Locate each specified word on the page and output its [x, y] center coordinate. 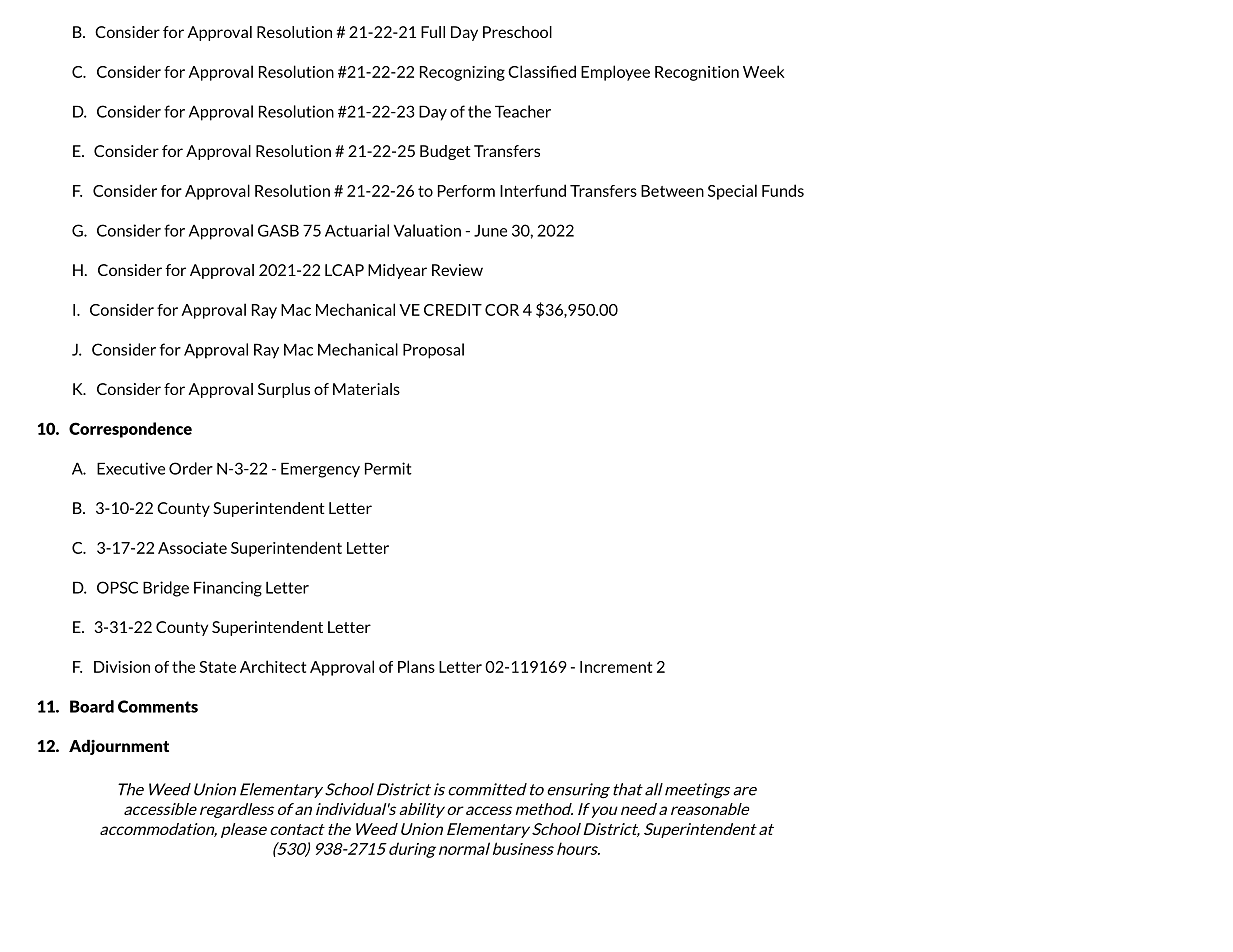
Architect [273, 666]
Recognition [697, 73]
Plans [416, 666]
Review [457, 270]
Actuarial [357, 230]
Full [433, 32]
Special [732, 192]
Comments [158, 706]
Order [191, 468]
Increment [616, 667]
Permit [388, 468]
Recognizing [462, 73]
